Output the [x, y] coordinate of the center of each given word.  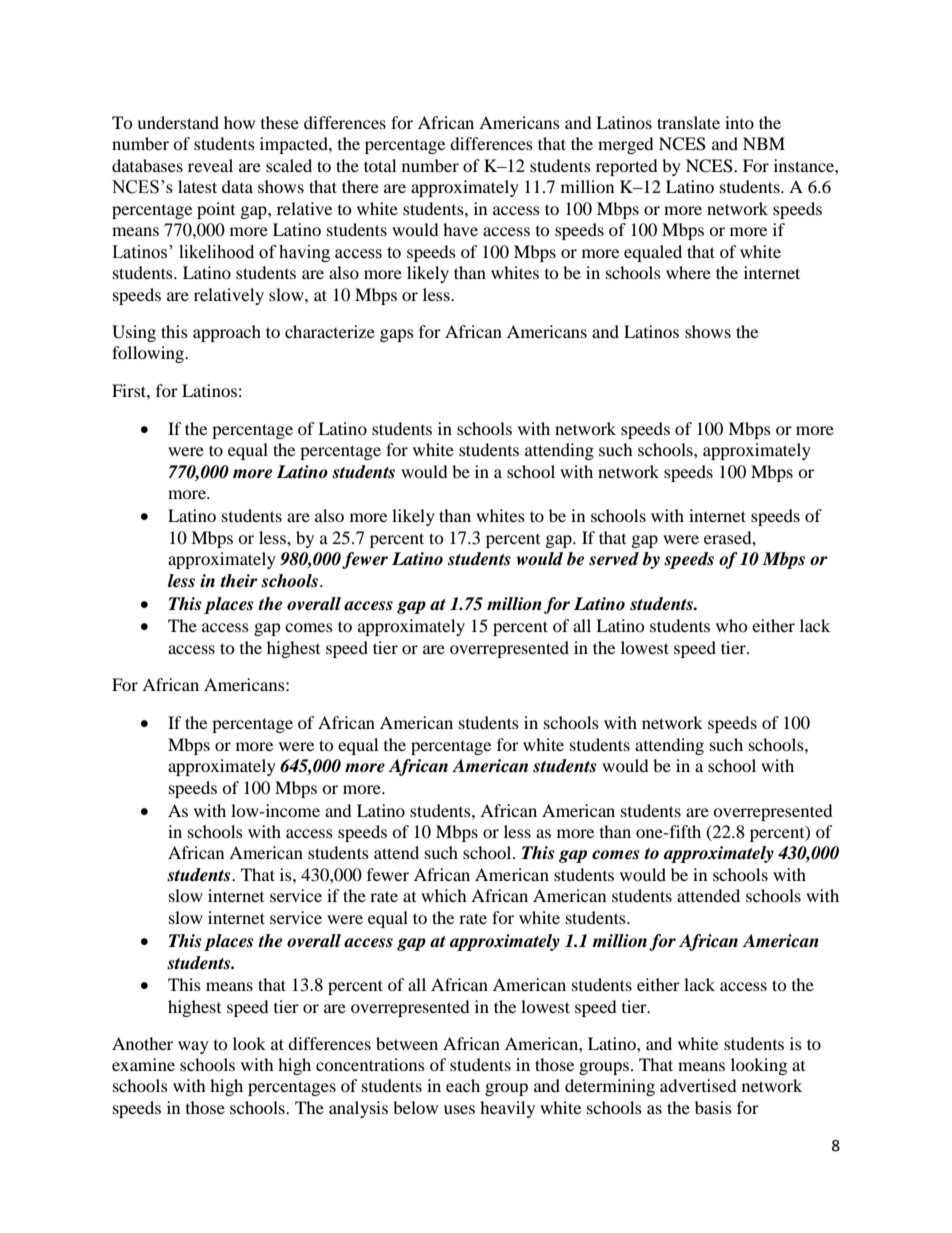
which [444, 895]
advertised [698, 1085]
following [149, 354]
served [614, 559]
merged [626, 145]
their [239, 581]
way [193, 1047]
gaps [397, 335]
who [732, 625]
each [463, 1085]
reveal [210, 165]
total [380, 165]
